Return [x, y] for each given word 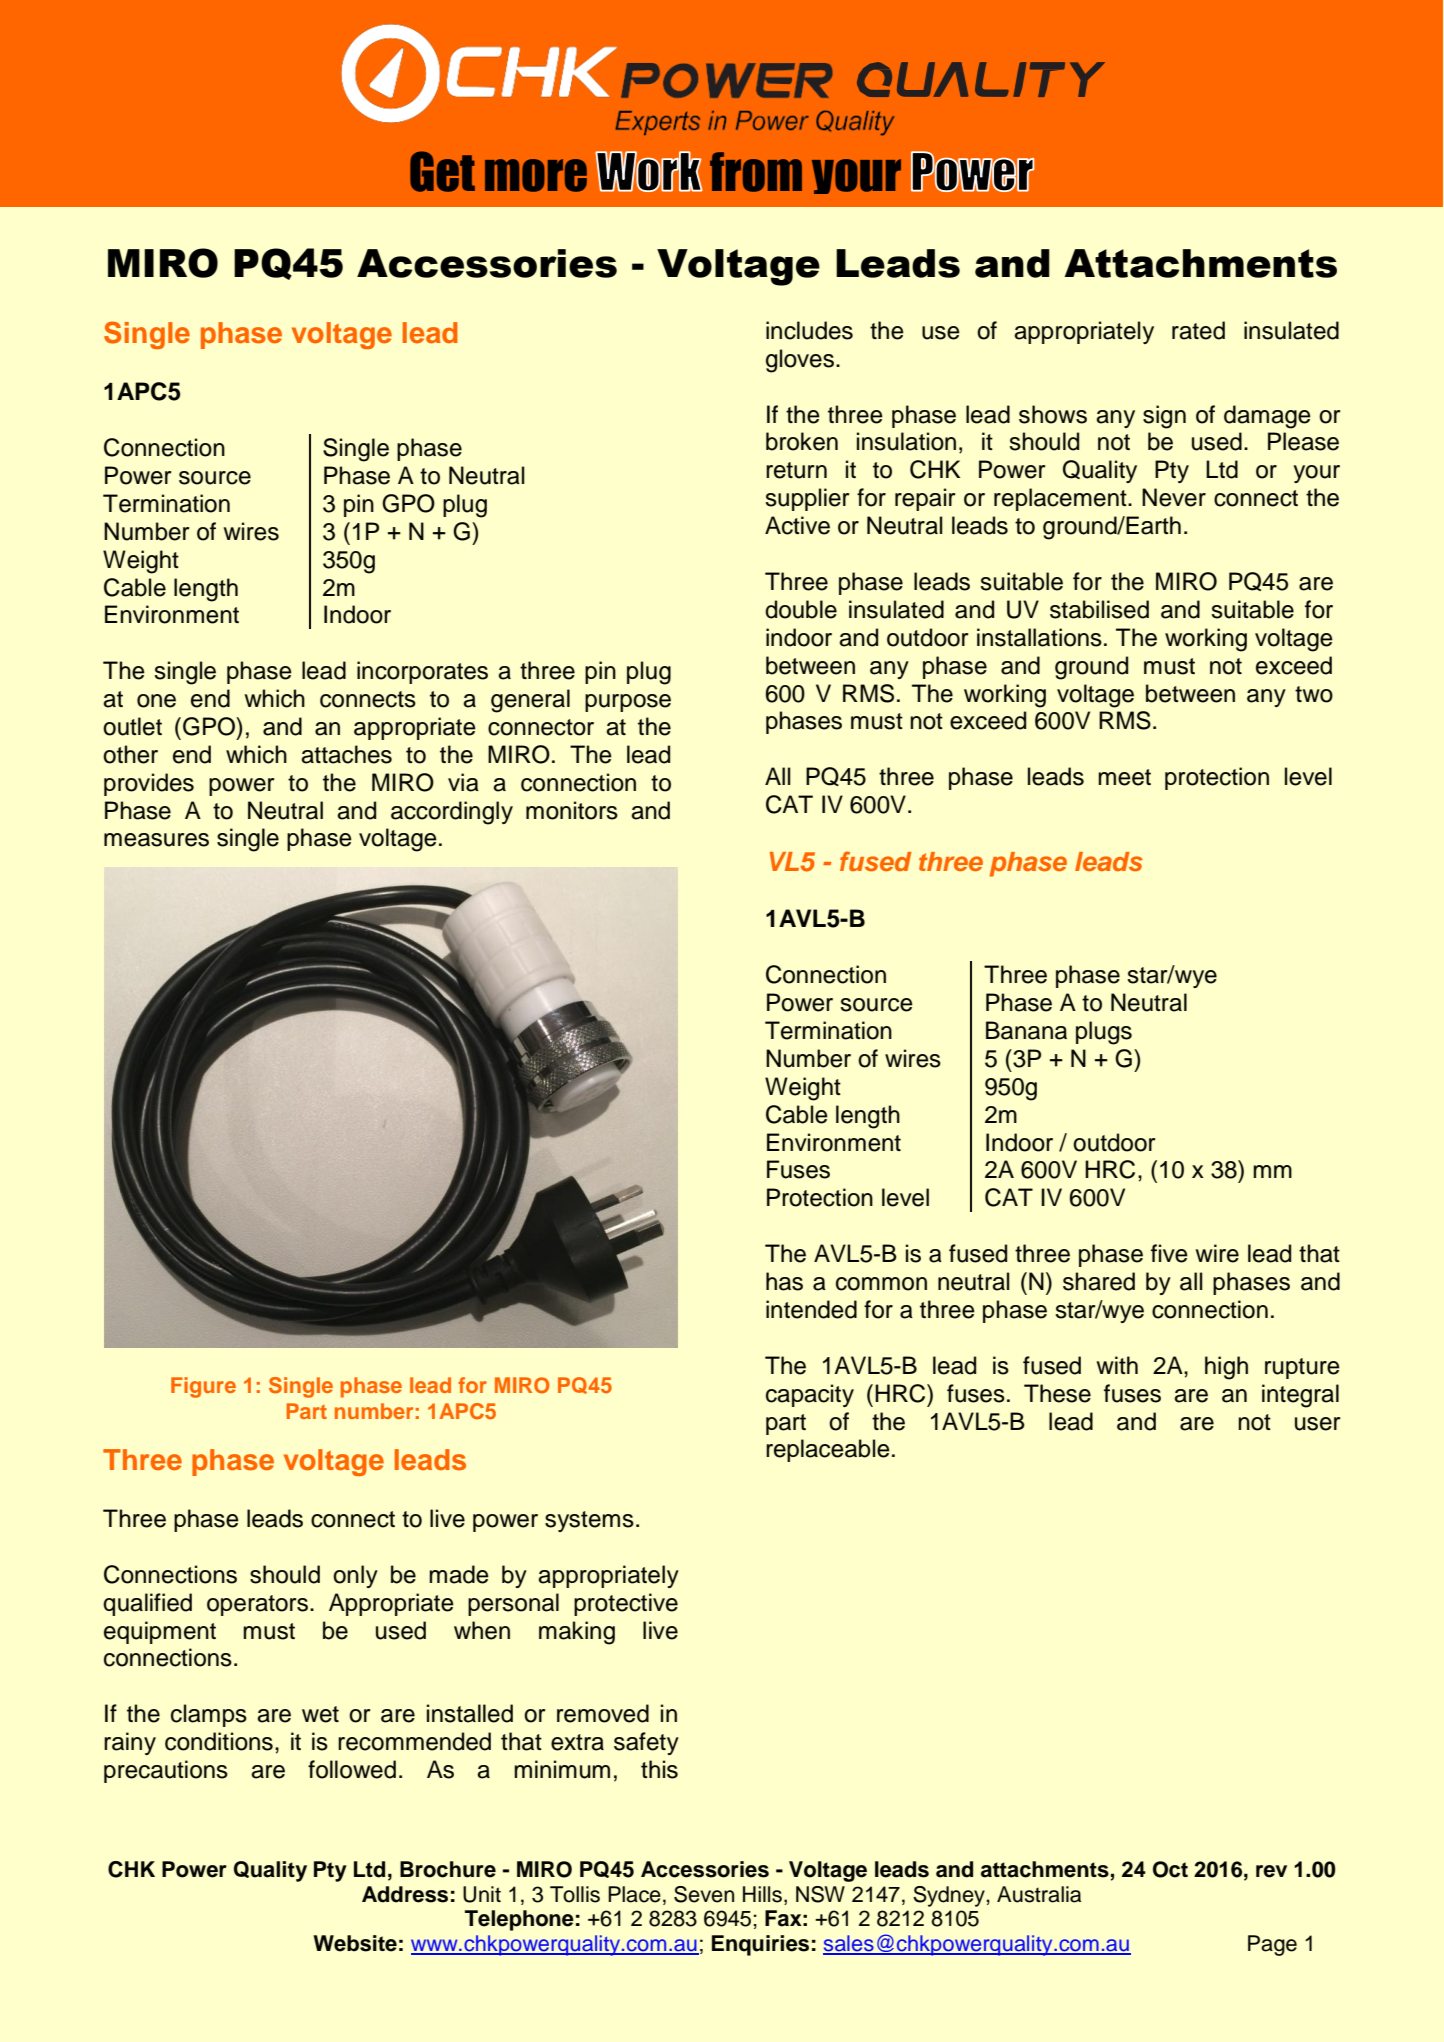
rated [1198, 330]
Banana [1026, 1030]
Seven [704, 1894]
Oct [1170, 1869]
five [1169, 1253]
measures [156, 840]
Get [442, 171]
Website [355, 1943]
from [756, 172]
